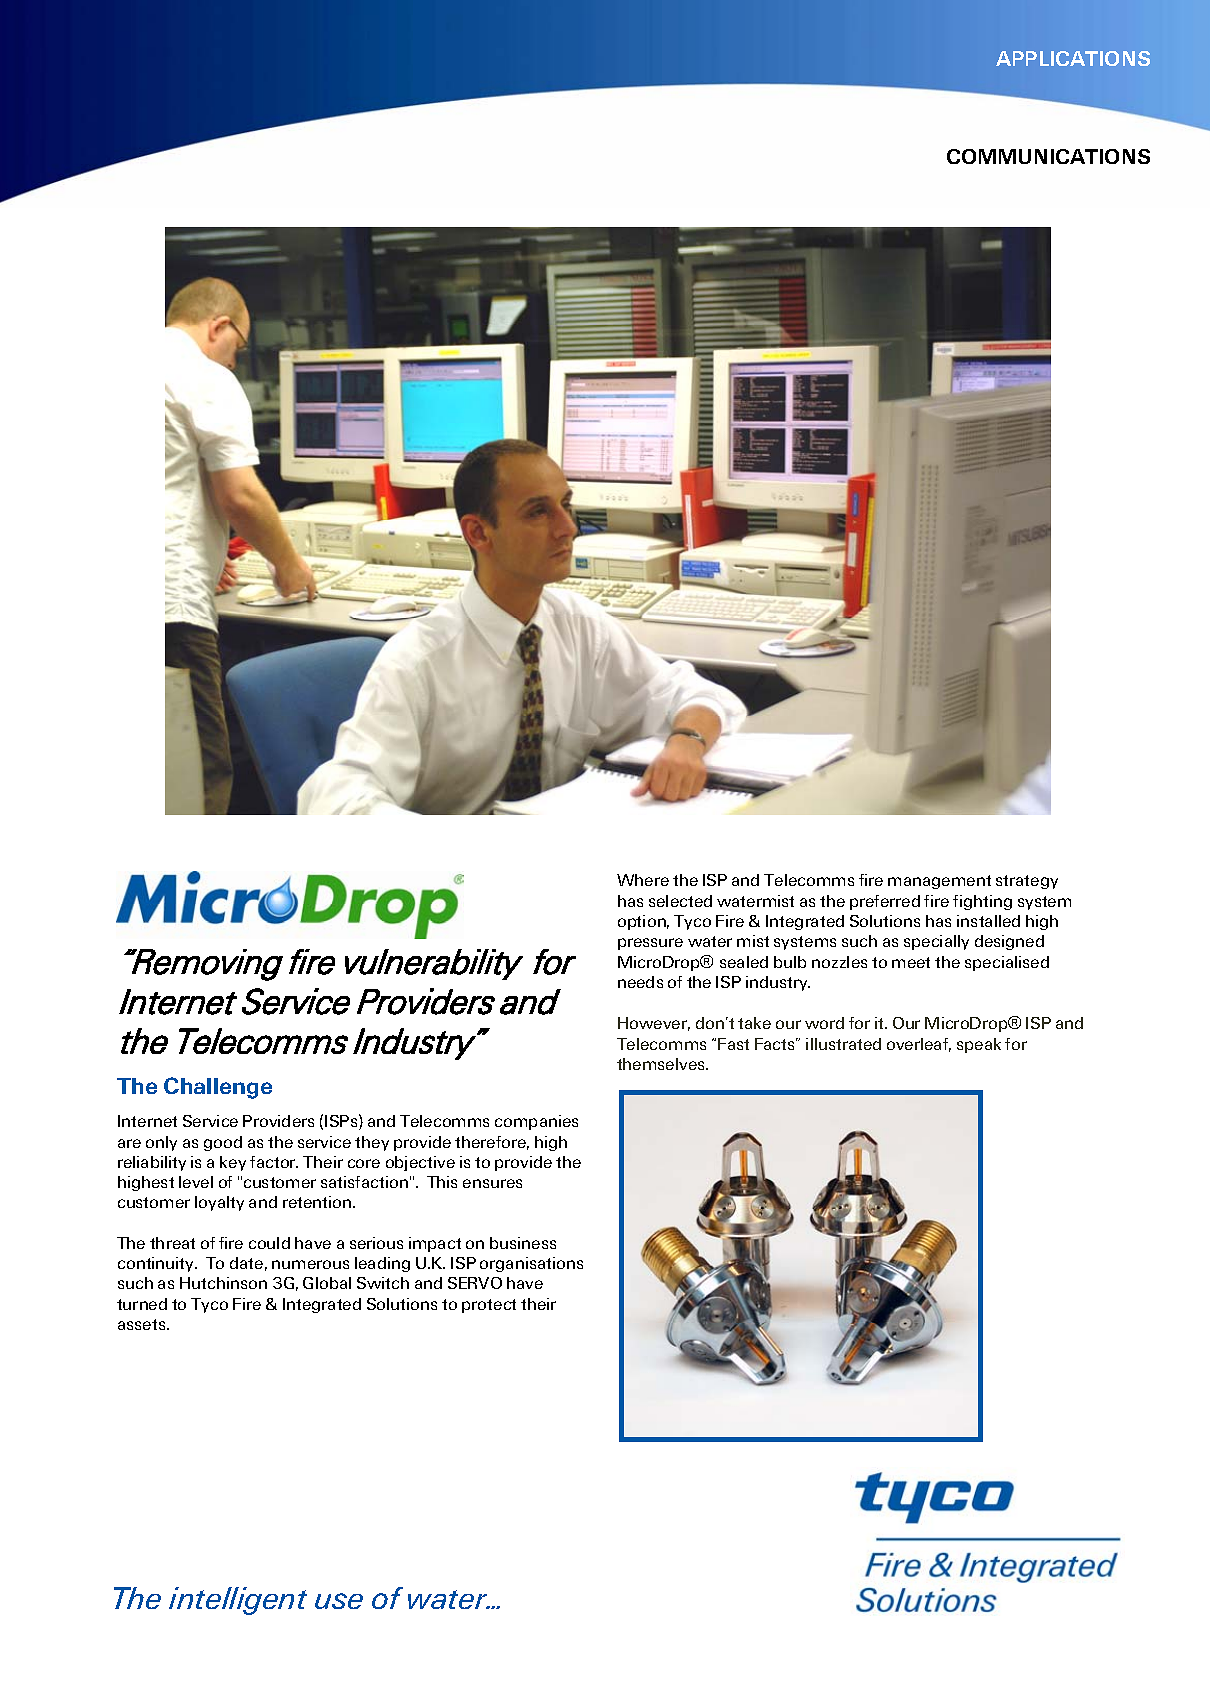 The height and width of the document is (1707, 1210). What do you see at coordinates (1048, 156) in the document?
I see `COMMUNICATIONS` at bounding box center [1048, 156].
